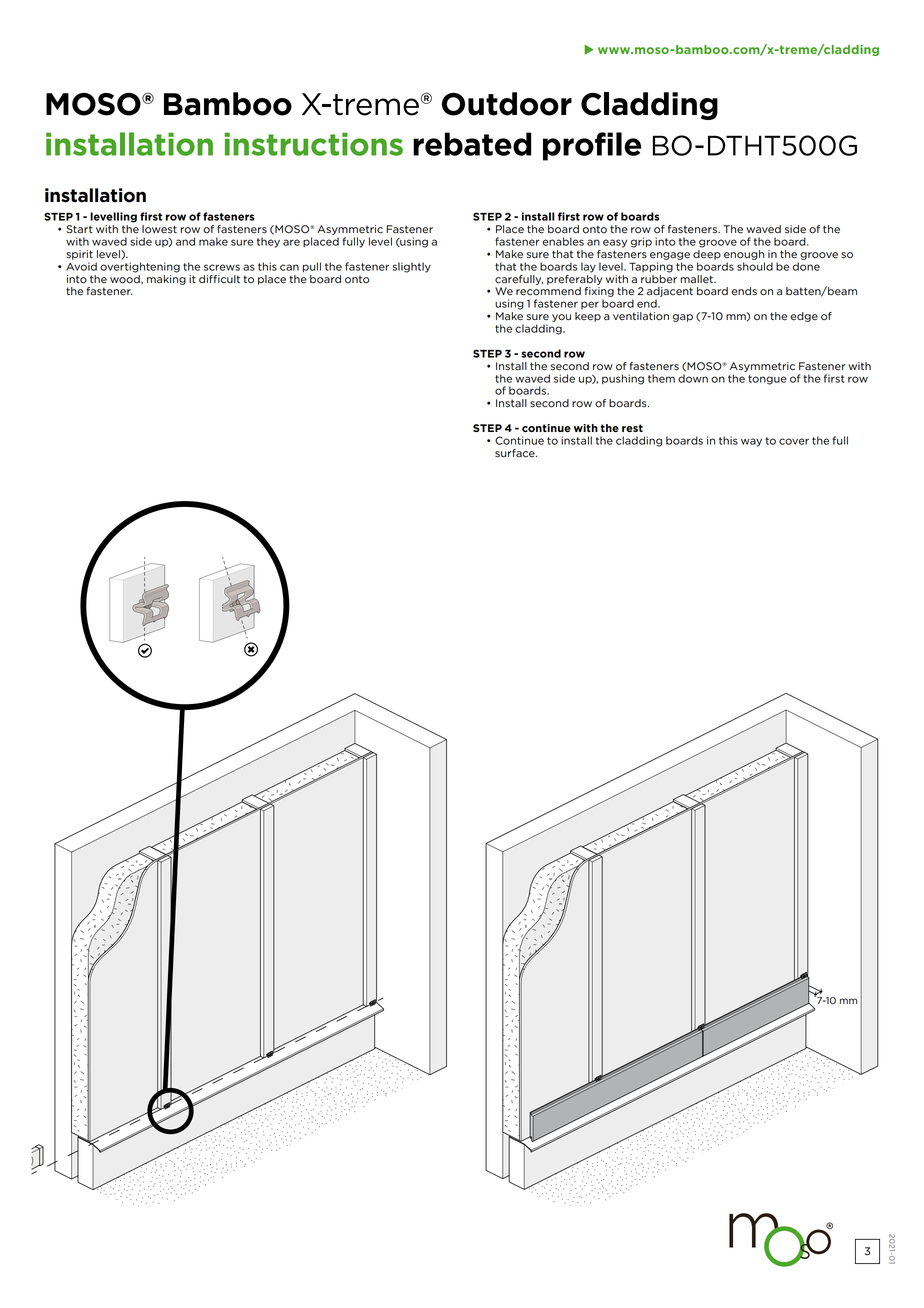 The width and height of the screenshot is (924, 1308). Describe the element at coordinates (507, 104) in the screenshot. I see `Outdoor` at that location.
